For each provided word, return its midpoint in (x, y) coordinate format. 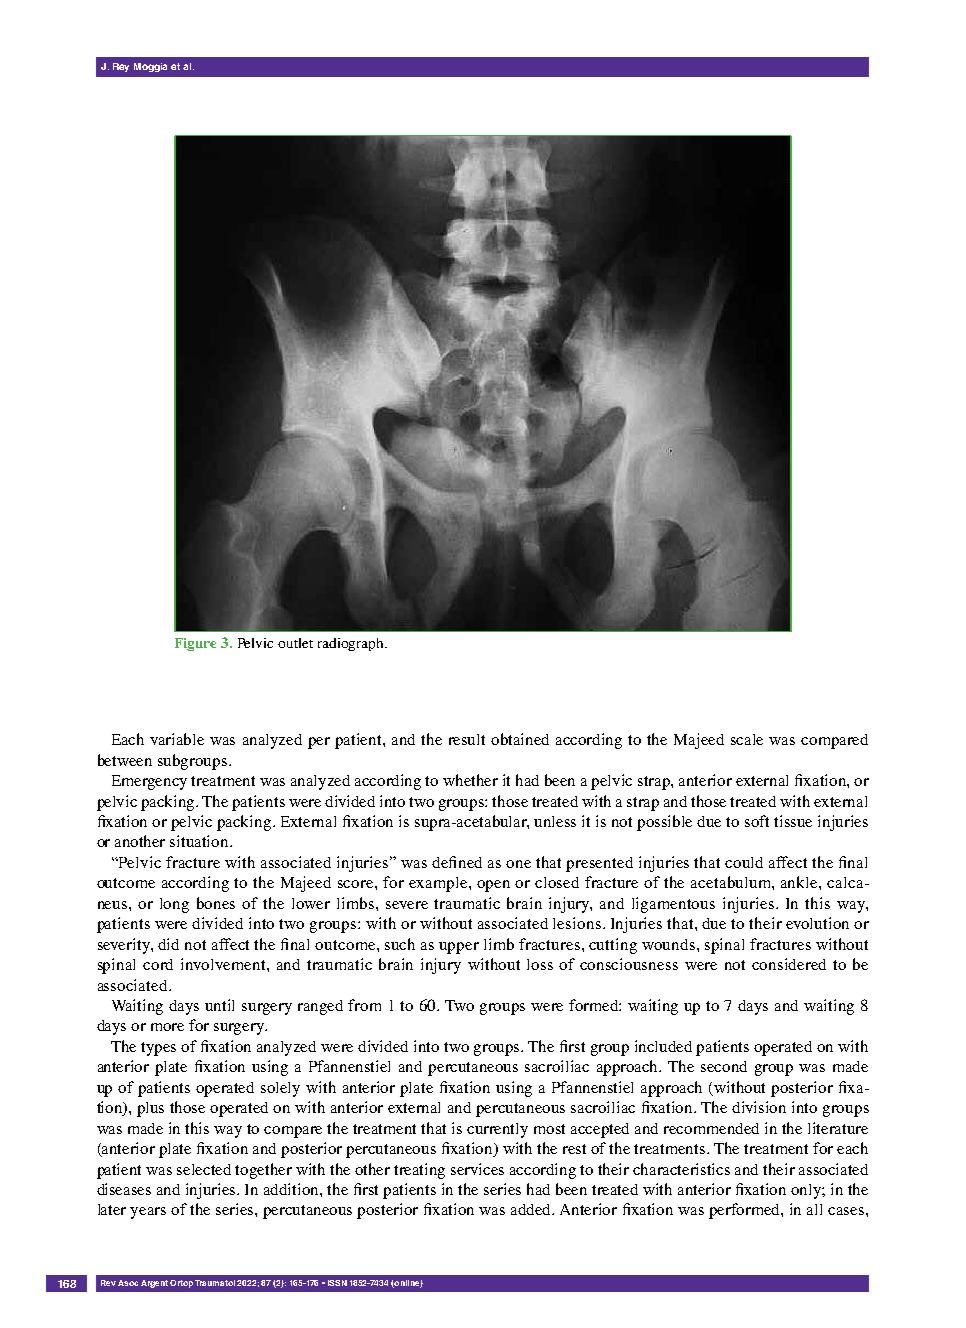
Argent (154, 1284)
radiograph (352, 644)
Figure (195, 644)
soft (757, 821)
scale (747, 739)
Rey (121, 67)
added (532, 1209)
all (814, 1209)
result (467, 739)
